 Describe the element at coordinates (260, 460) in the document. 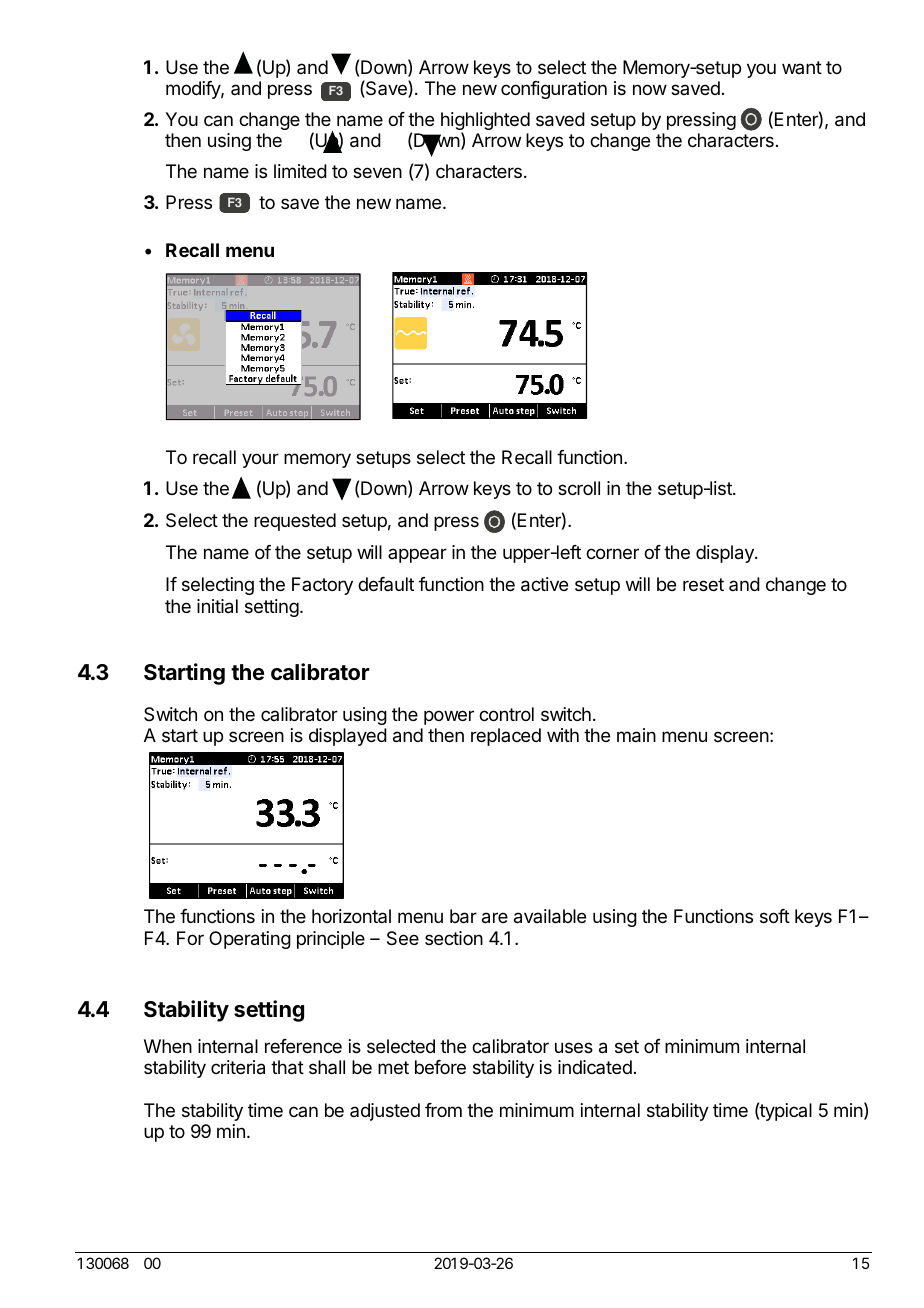

I see `your` at that location.
